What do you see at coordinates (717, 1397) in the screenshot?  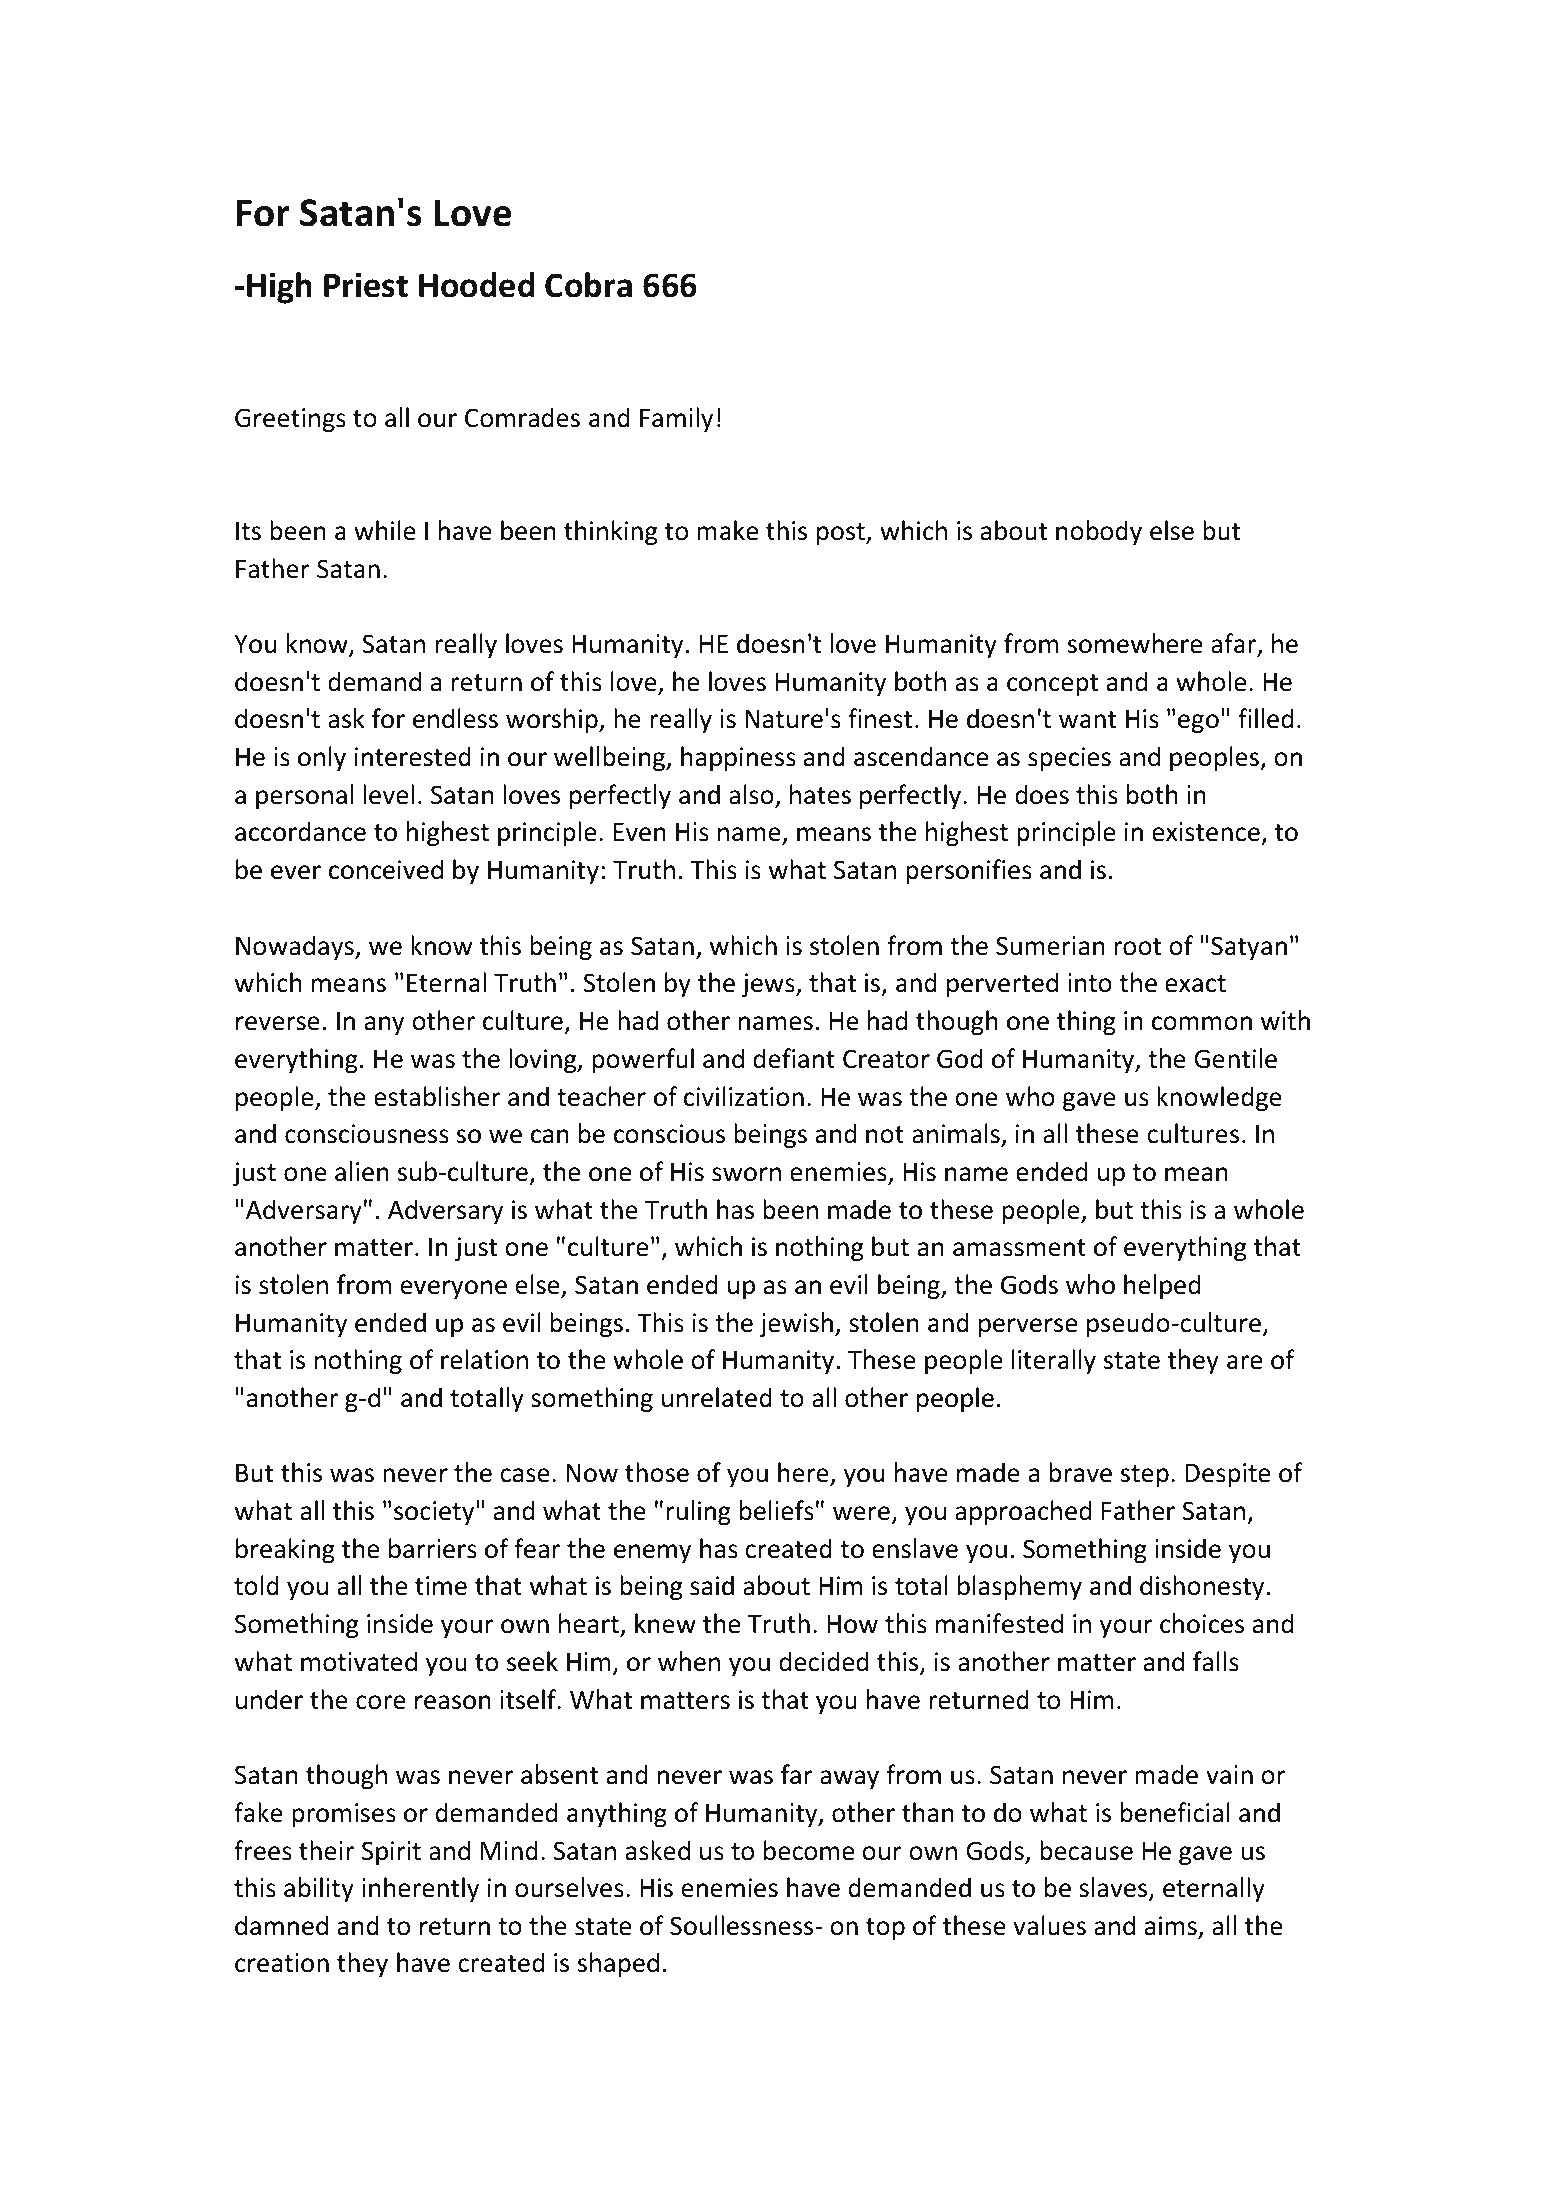 I see `unrelated` at bounding box center [717, 1397].
